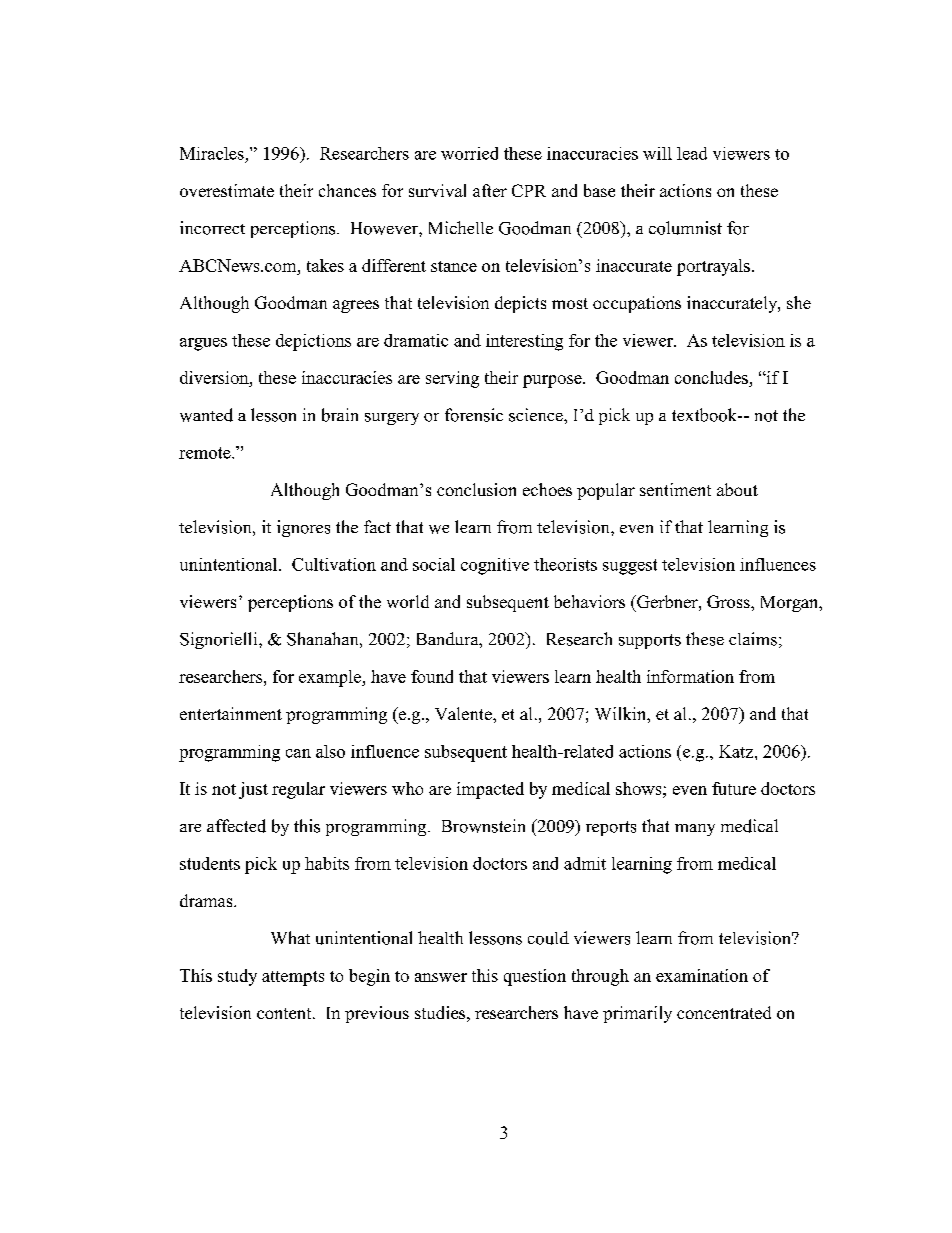 This document has height=1233, width=952. What do you see at coordinates (729, 601) in the document?
I see `Gross` at bounding box center [729, 601].
